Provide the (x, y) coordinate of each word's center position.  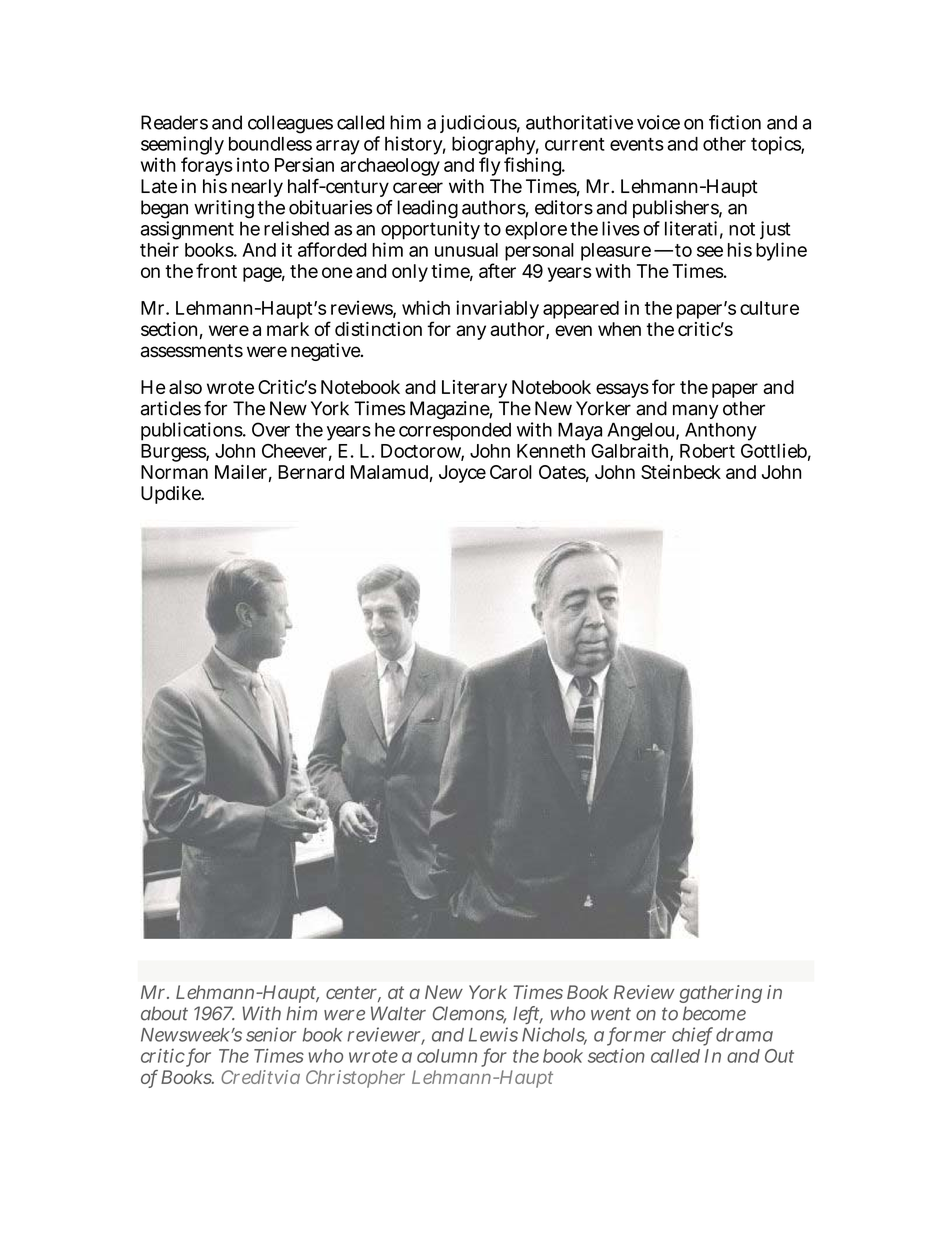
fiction (735, 122)
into (253, 164)
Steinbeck (681, 472)
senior (271, 1034)
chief (692, 1035)
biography (495, 147)
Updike (172, 495)
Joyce (462, 474)
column (447, 1056)
